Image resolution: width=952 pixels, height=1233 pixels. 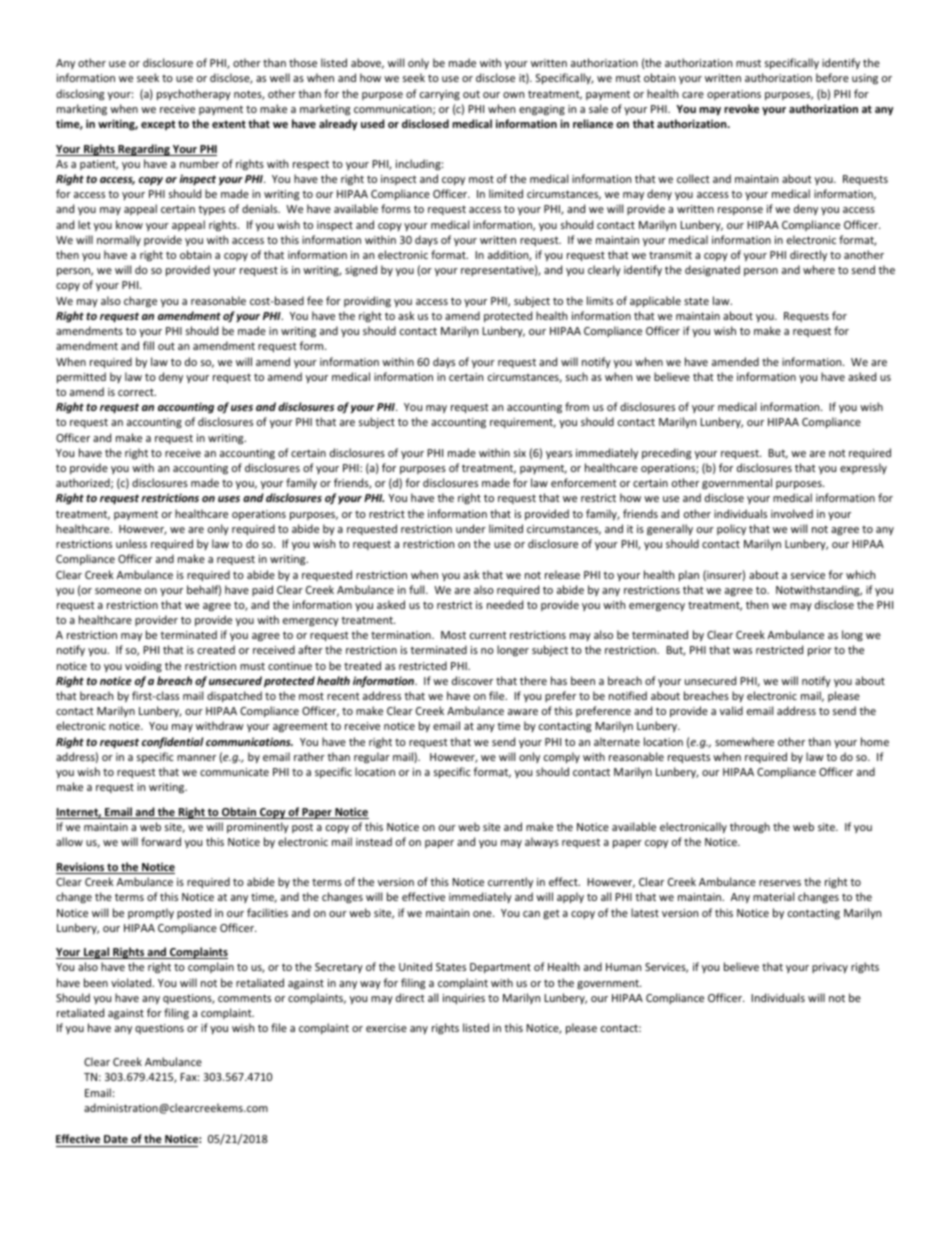 What do you see at coordinates (577, 376) in the screenshot?
I see `such` at bounding box center [577, 376].
